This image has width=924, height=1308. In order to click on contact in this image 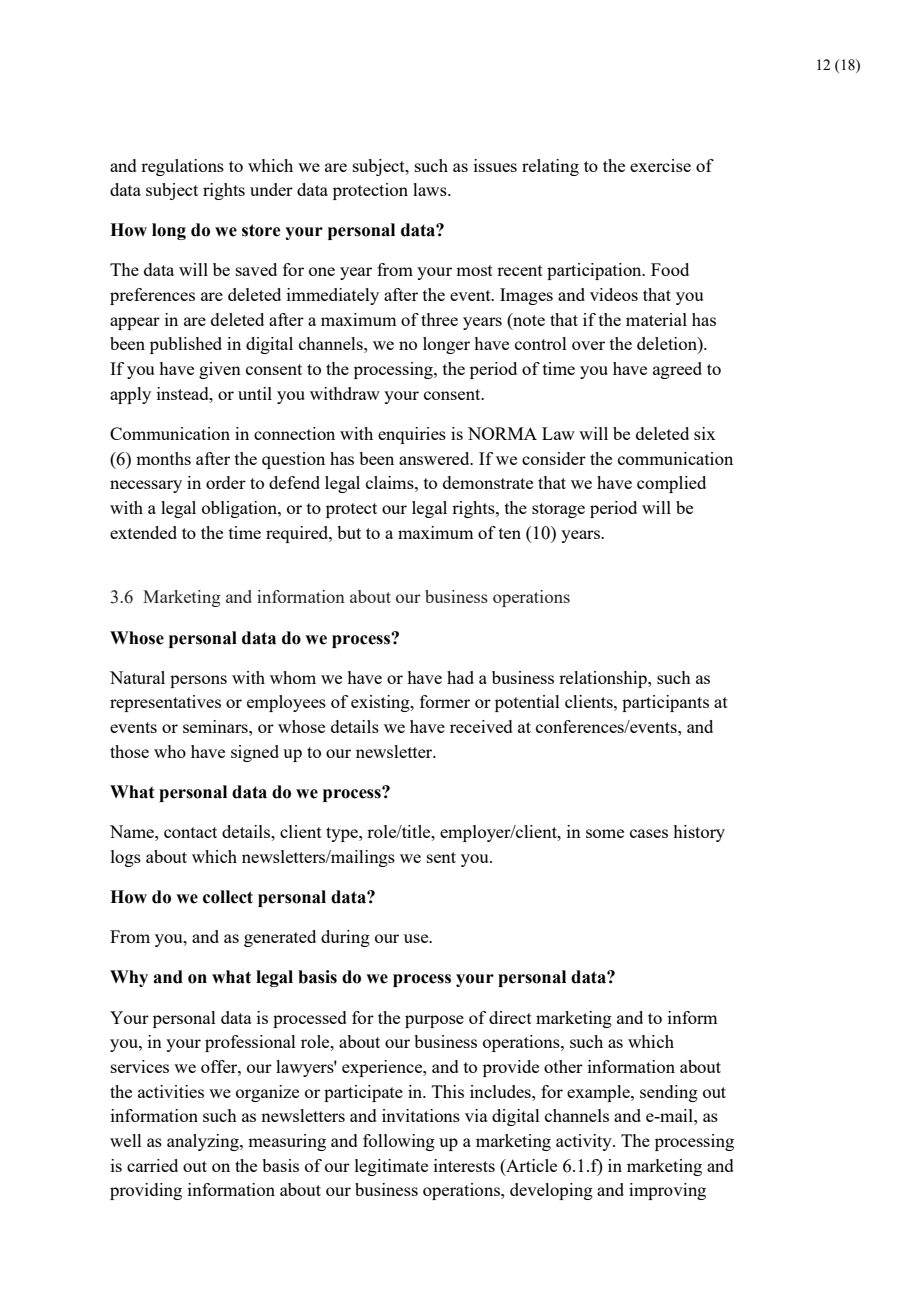, I will do `click(190, 832)`.
